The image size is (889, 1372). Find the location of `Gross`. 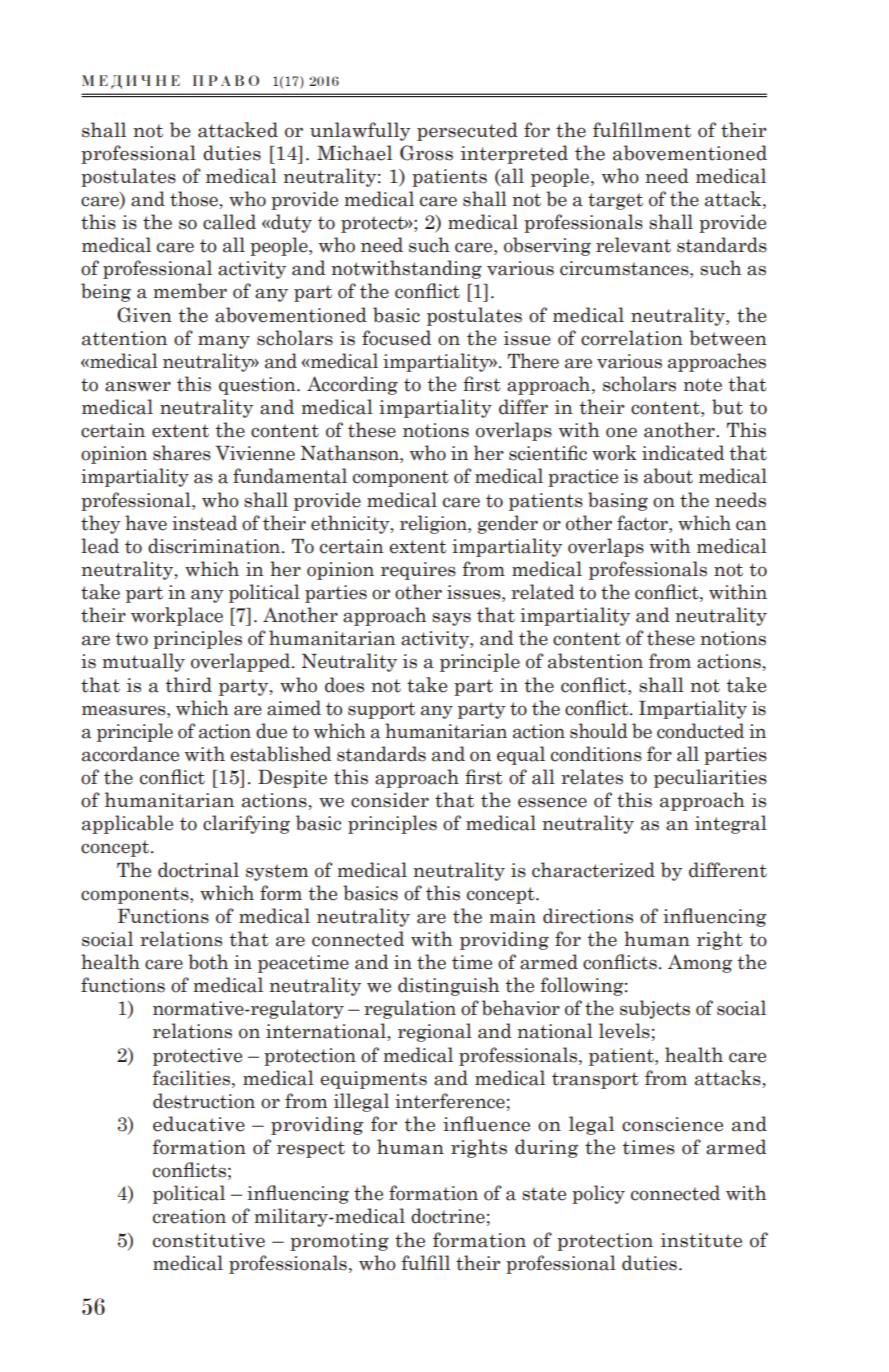

Gross is located at coordinates (426, 153).
